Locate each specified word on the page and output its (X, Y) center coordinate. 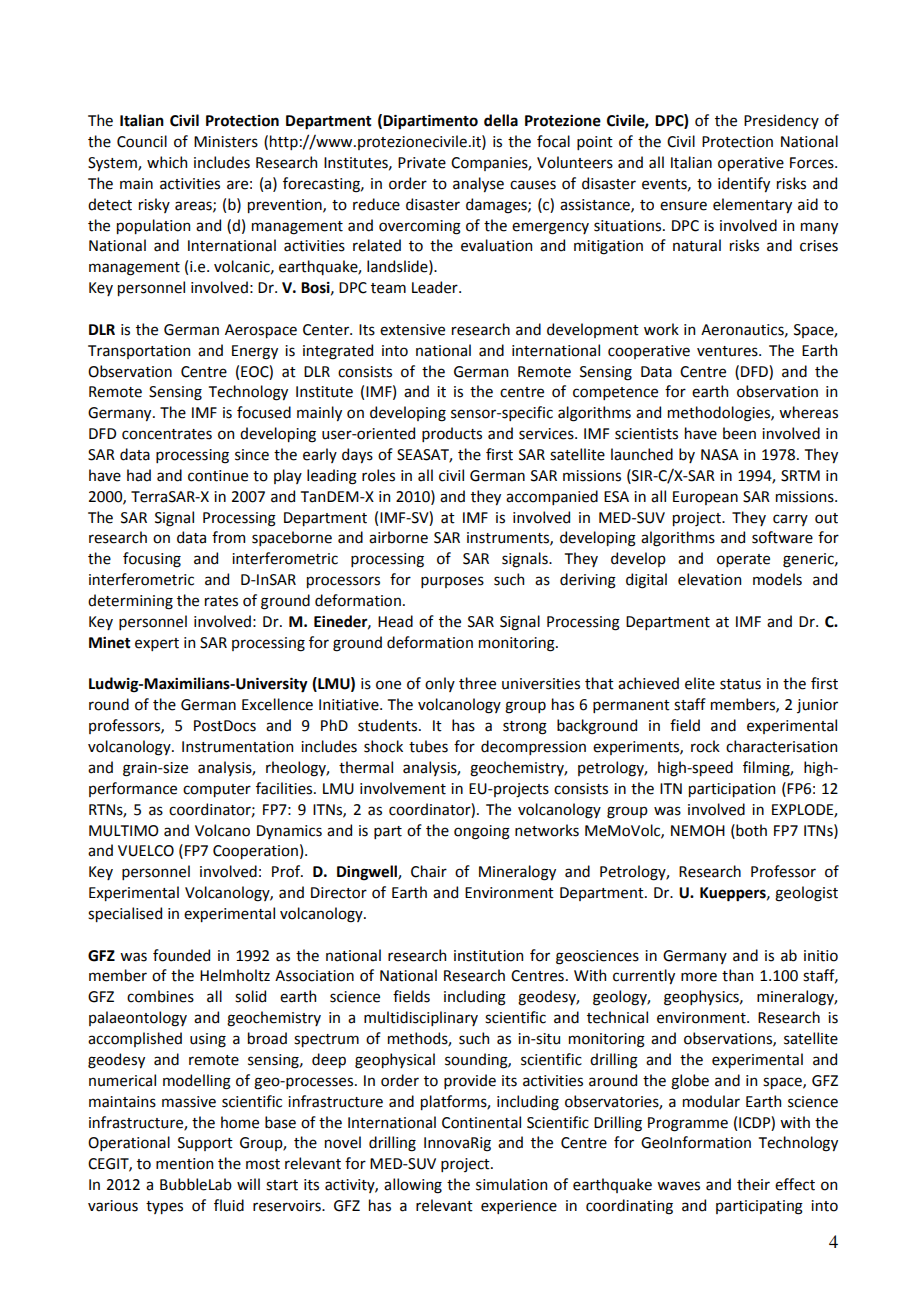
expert (157, 644)
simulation (511, 1184)
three (477, 683)
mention (184, 1164)
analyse (478, 184)
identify (744, 184)
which (167, 162)
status (740, 684)
